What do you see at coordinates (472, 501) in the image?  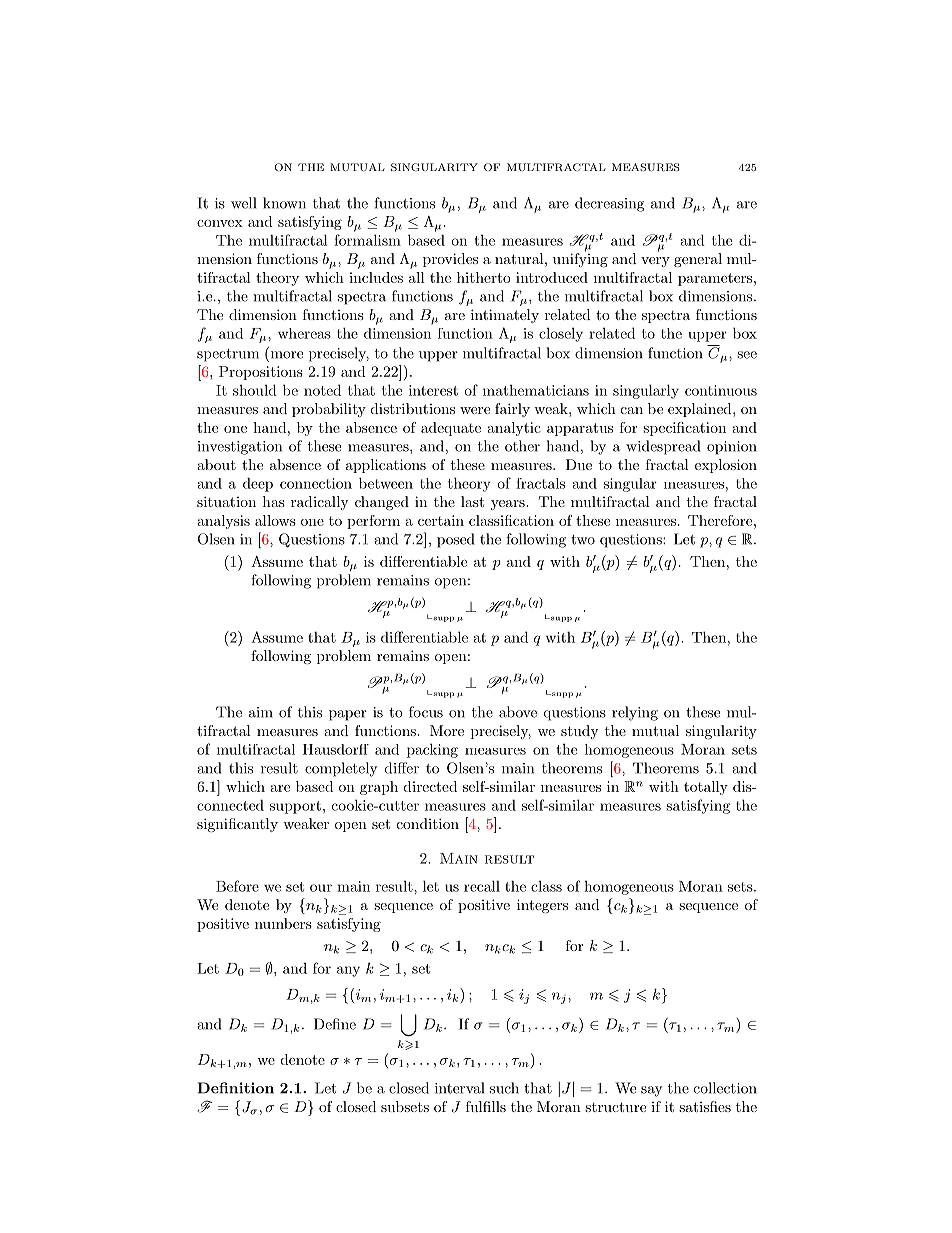 I see `last` at bounding box center [472, 501].
